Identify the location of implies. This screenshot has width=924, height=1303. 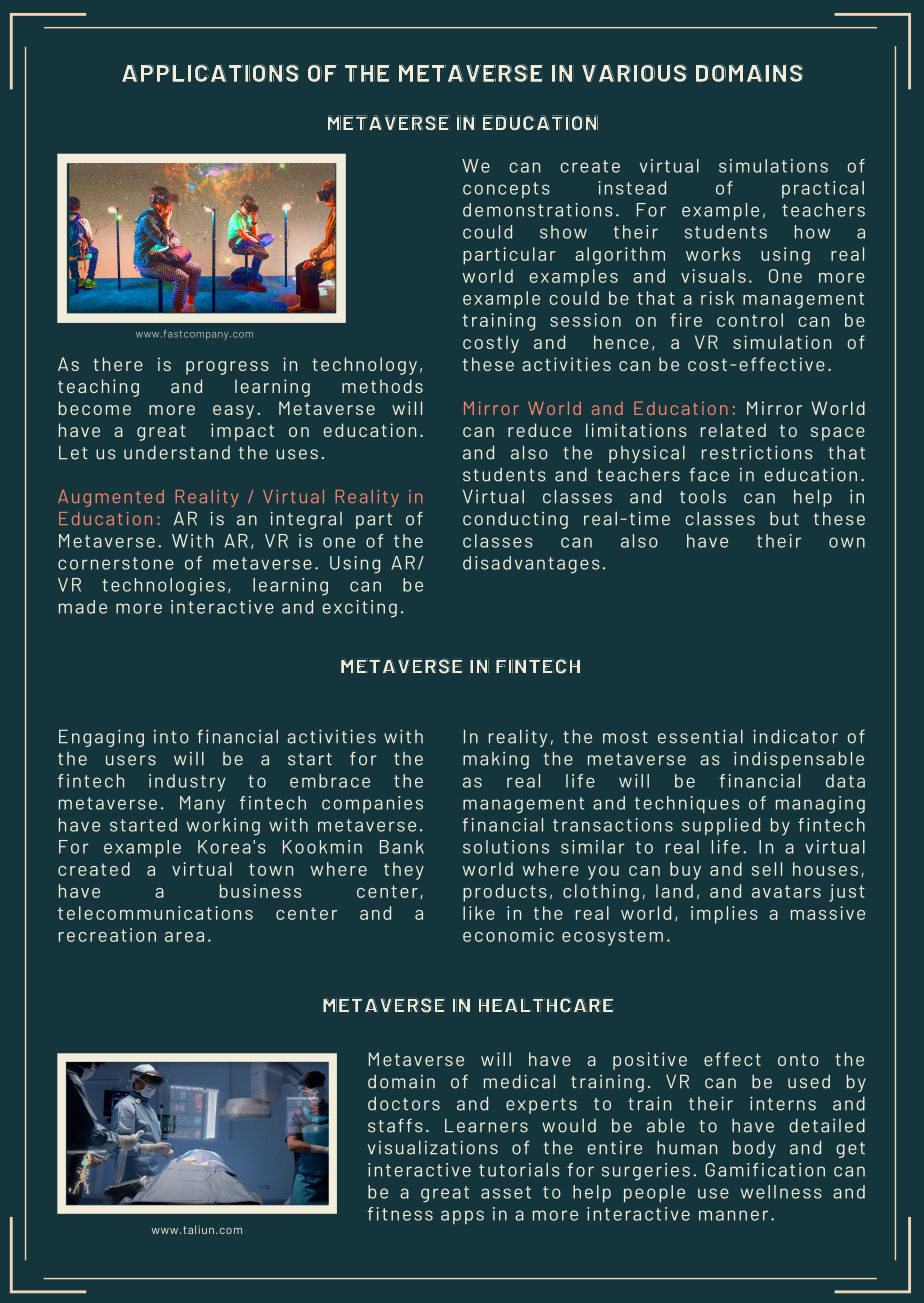
(724, 915).
